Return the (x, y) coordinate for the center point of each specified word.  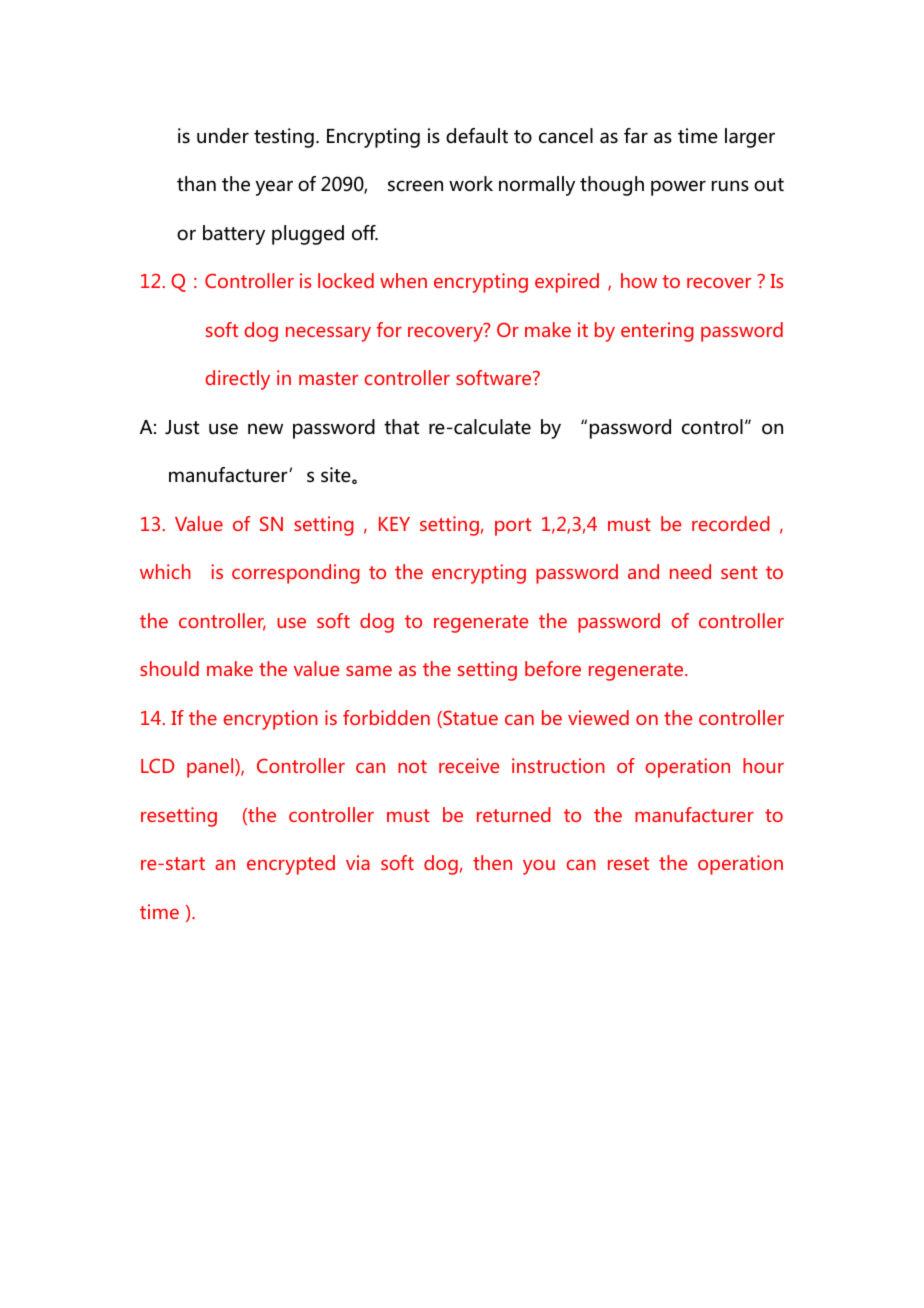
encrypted (291, 865)
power (678, 188)
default (477, 136)
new (265, 429)
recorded (731, 523)
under (223, 136)
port (513, 527)
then (492, 862)
